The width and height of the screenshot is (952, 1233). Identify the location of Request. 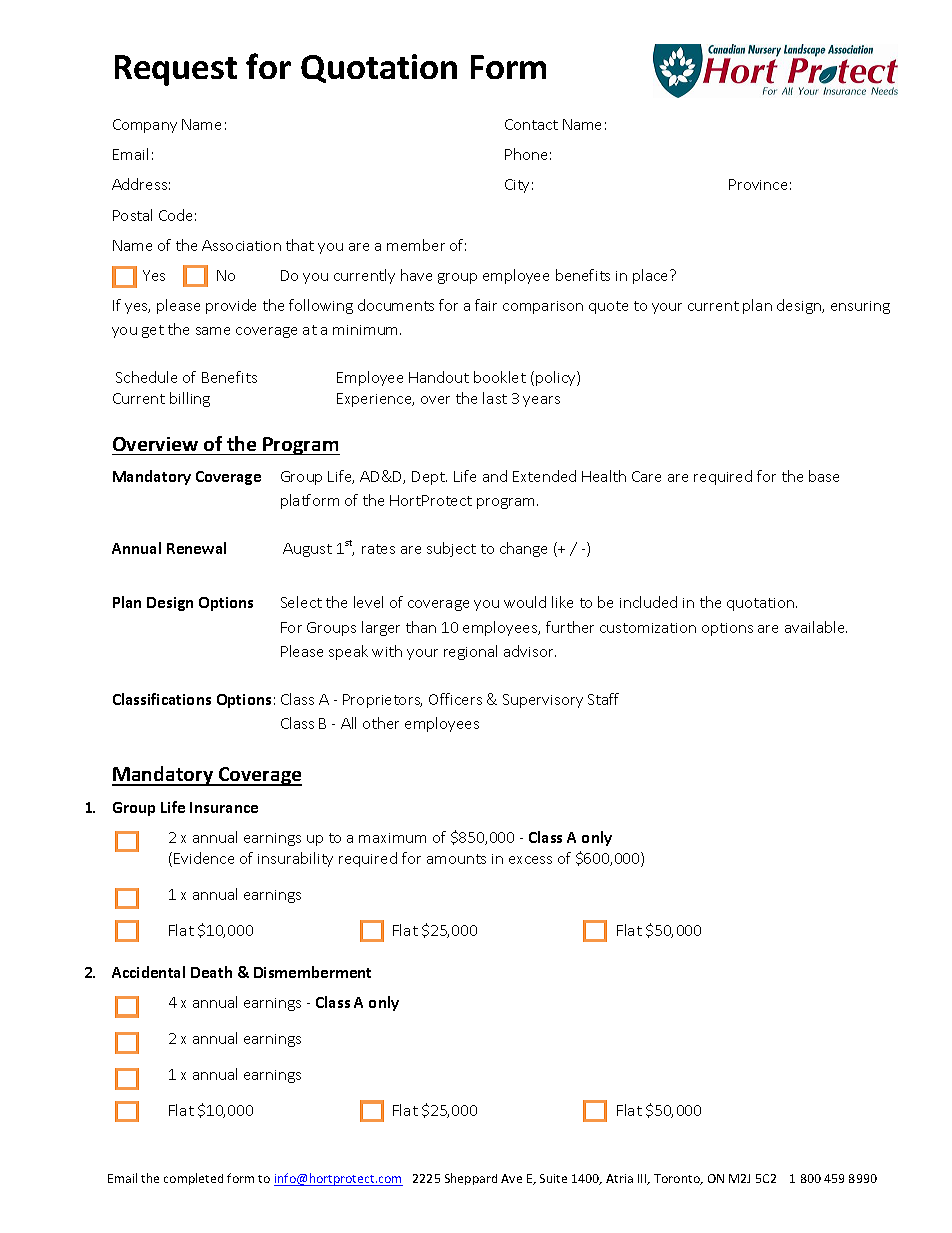
(176, 70).
